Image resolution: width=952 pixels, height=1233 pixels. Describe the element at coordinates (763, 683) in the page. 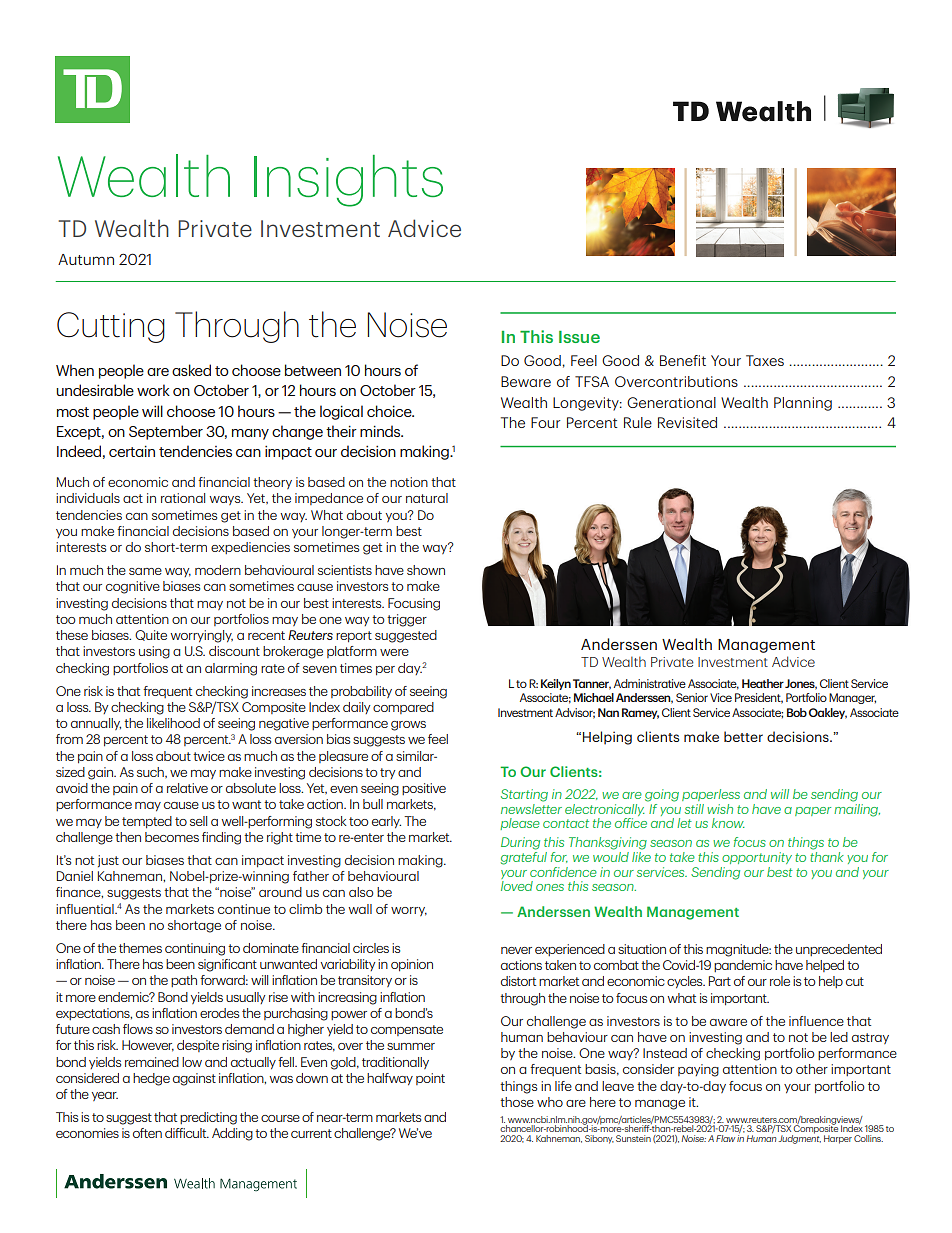

I see `Heather` at that location.
